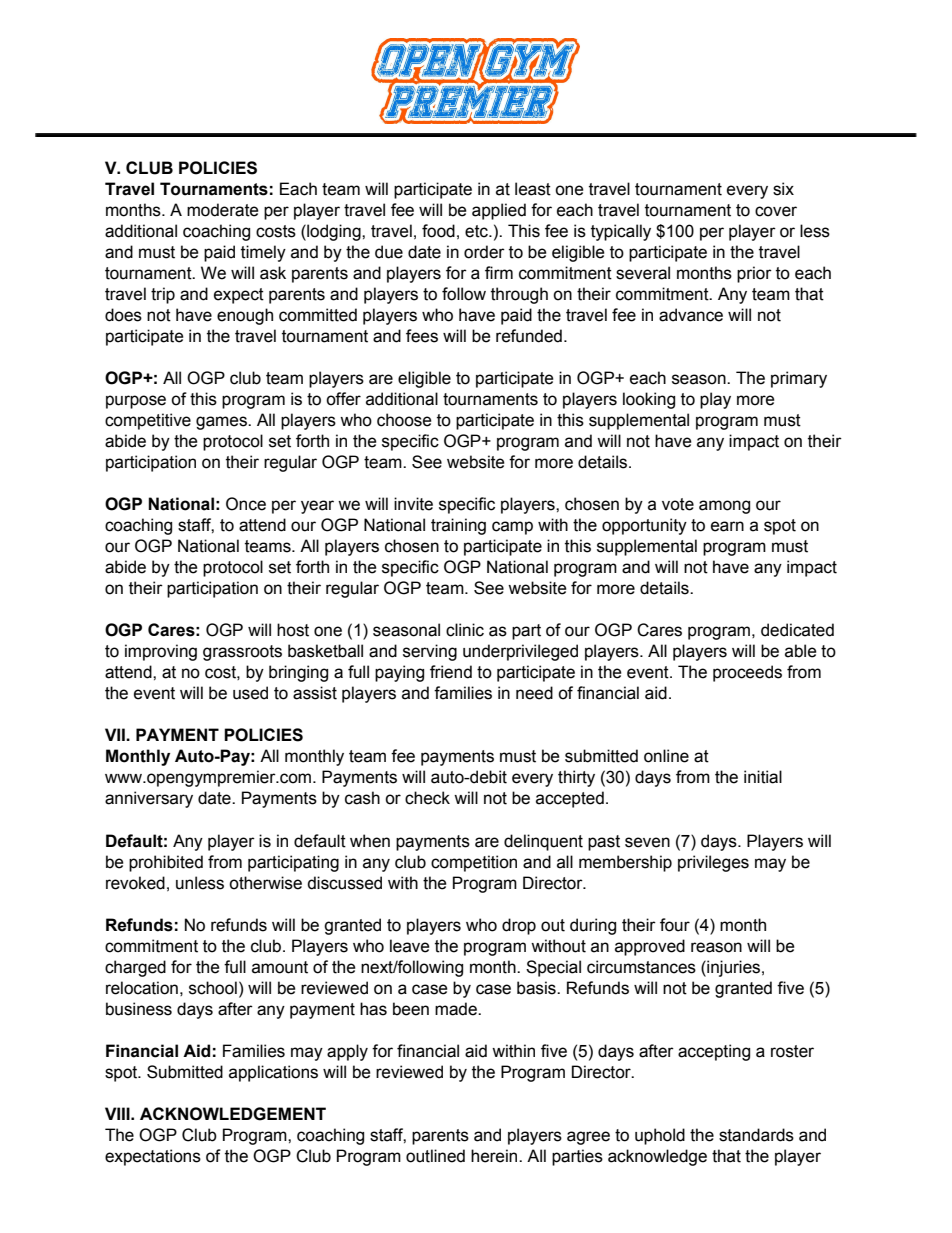  Describe the element at coordinates (451, 672) in the screenshot. I see `friend` at that location.
